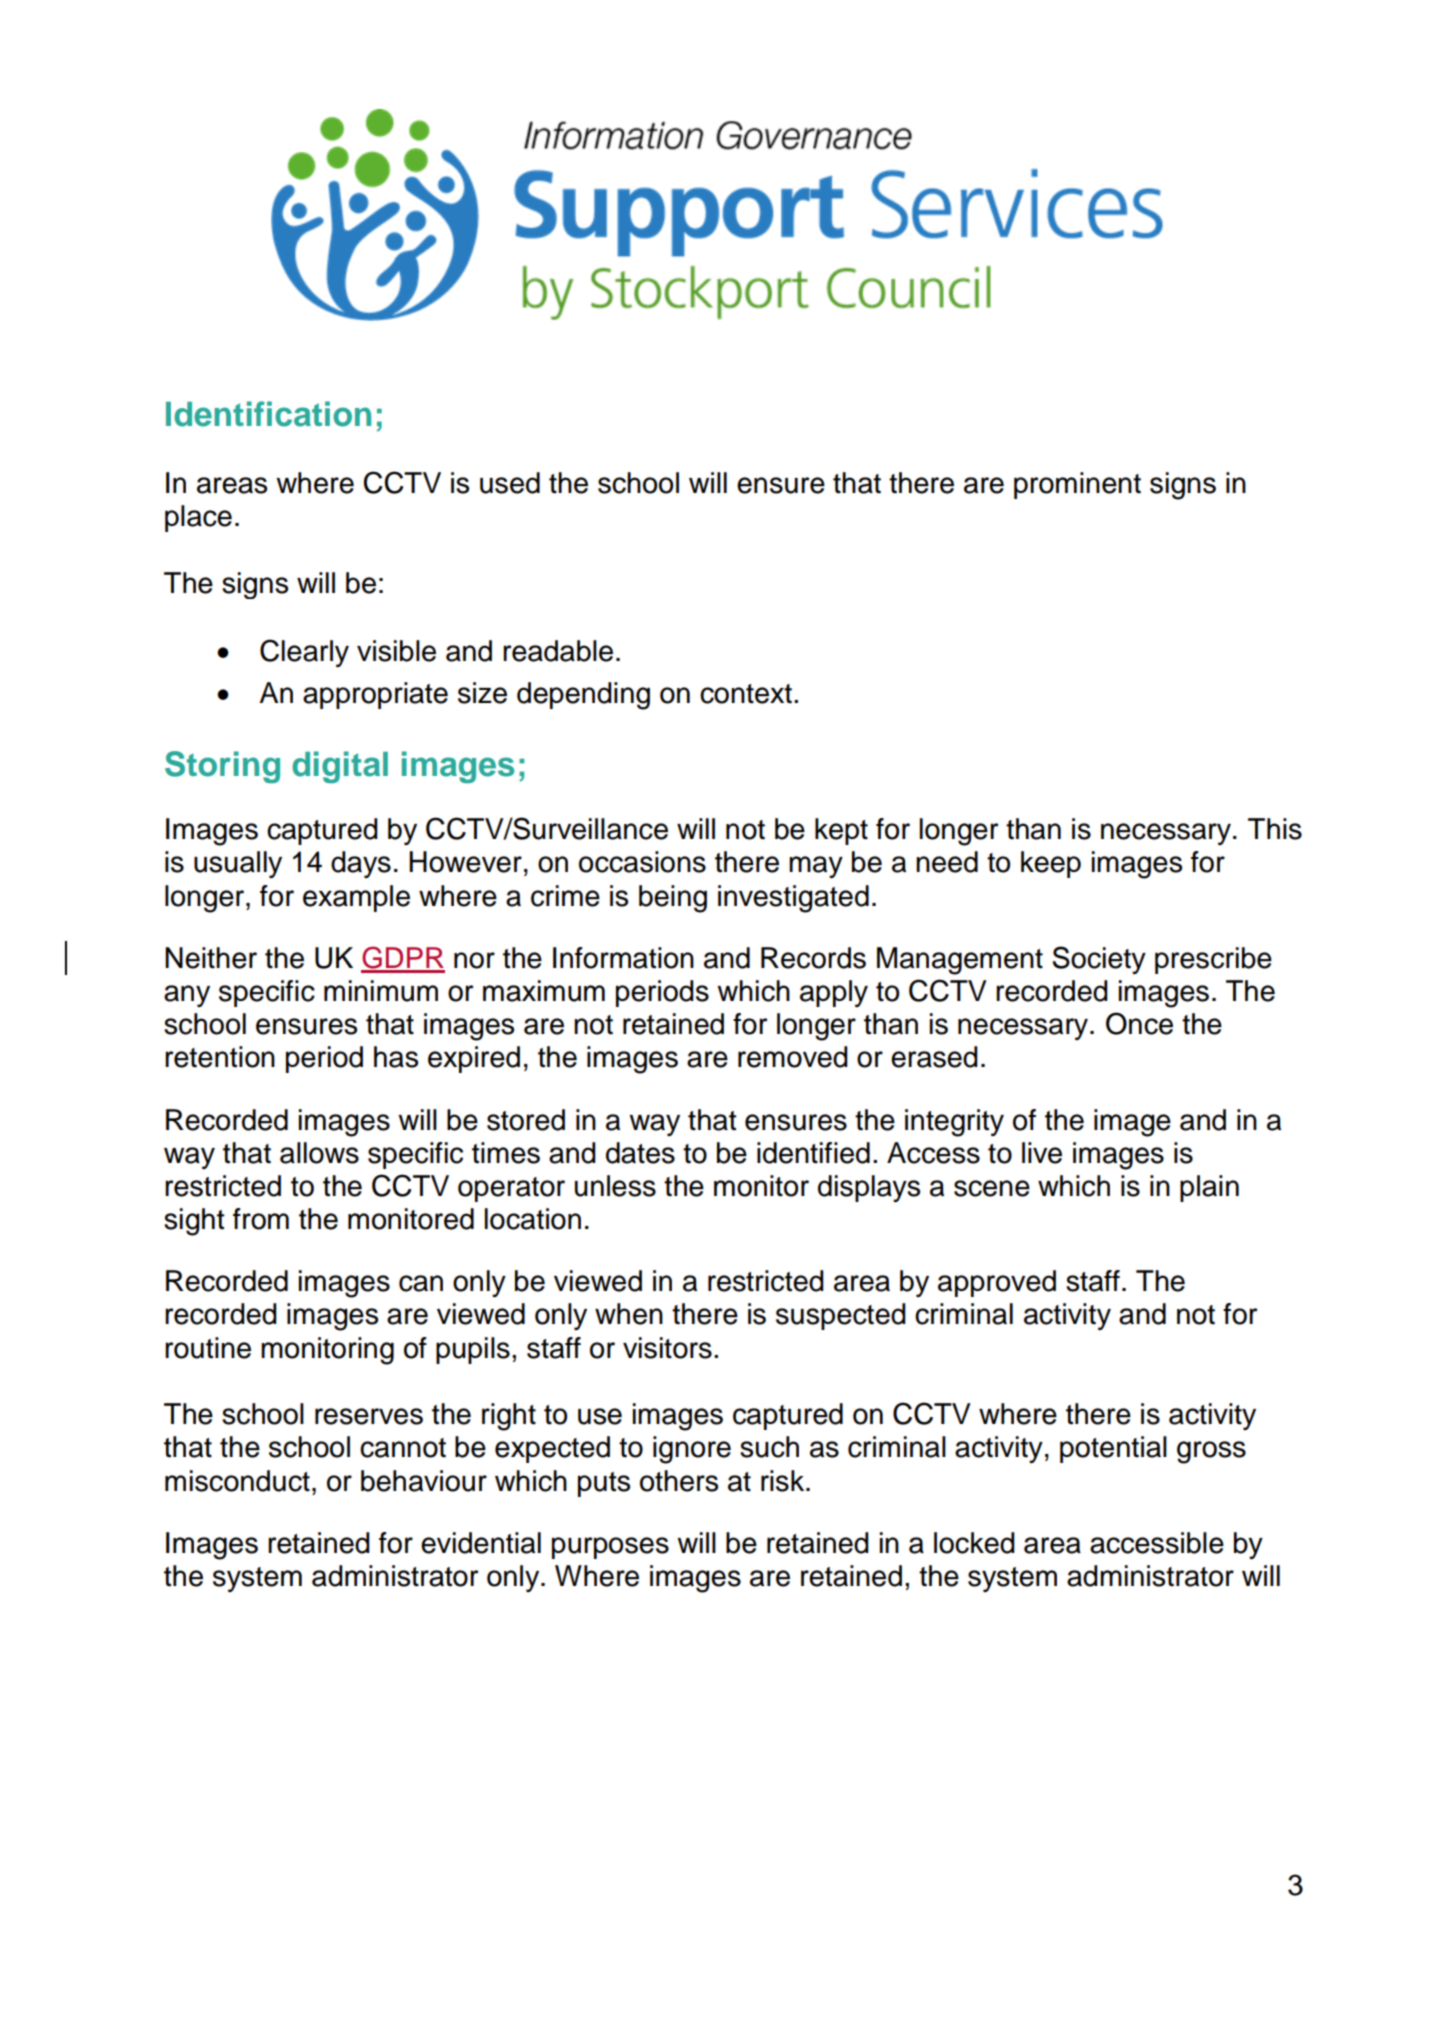 The height and width of the screenshot is (2026, 1433). I want to click on misconduct, so click(237, 1481).
